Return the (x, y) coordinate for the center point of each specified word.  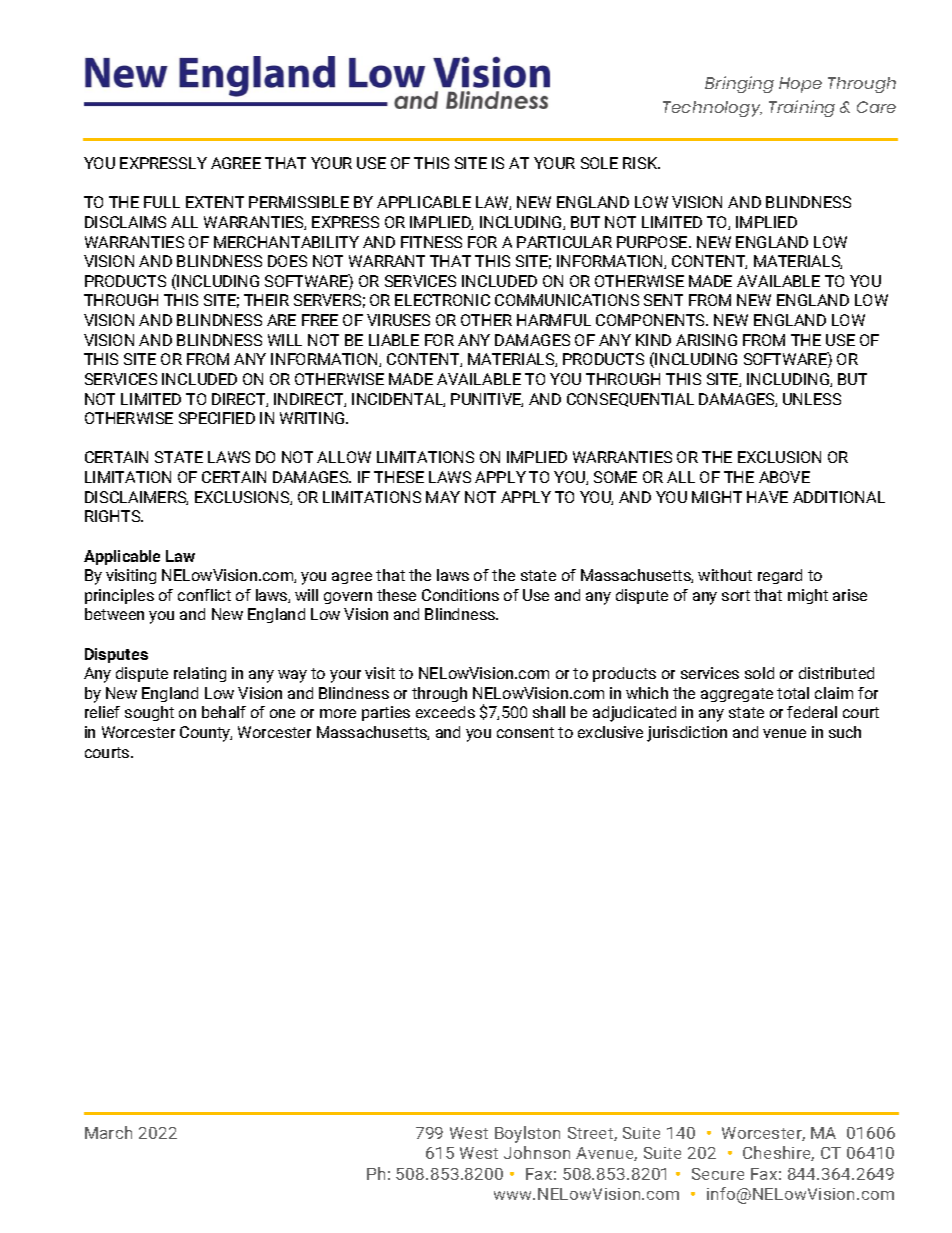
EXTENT (215, 202)
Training (802, 108)
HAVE (767, 497)
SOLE (599, 163)
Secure (718, 1174)
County (206, 734)
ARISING (706, 340)
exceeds (445, 712)
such (845, 732)
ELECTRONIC (442, 300)
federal (812, 712)
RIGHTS (114, 516)
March (108, 1132)
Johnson (537, 1152)
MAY (443, 497)
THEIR (266, 300)
